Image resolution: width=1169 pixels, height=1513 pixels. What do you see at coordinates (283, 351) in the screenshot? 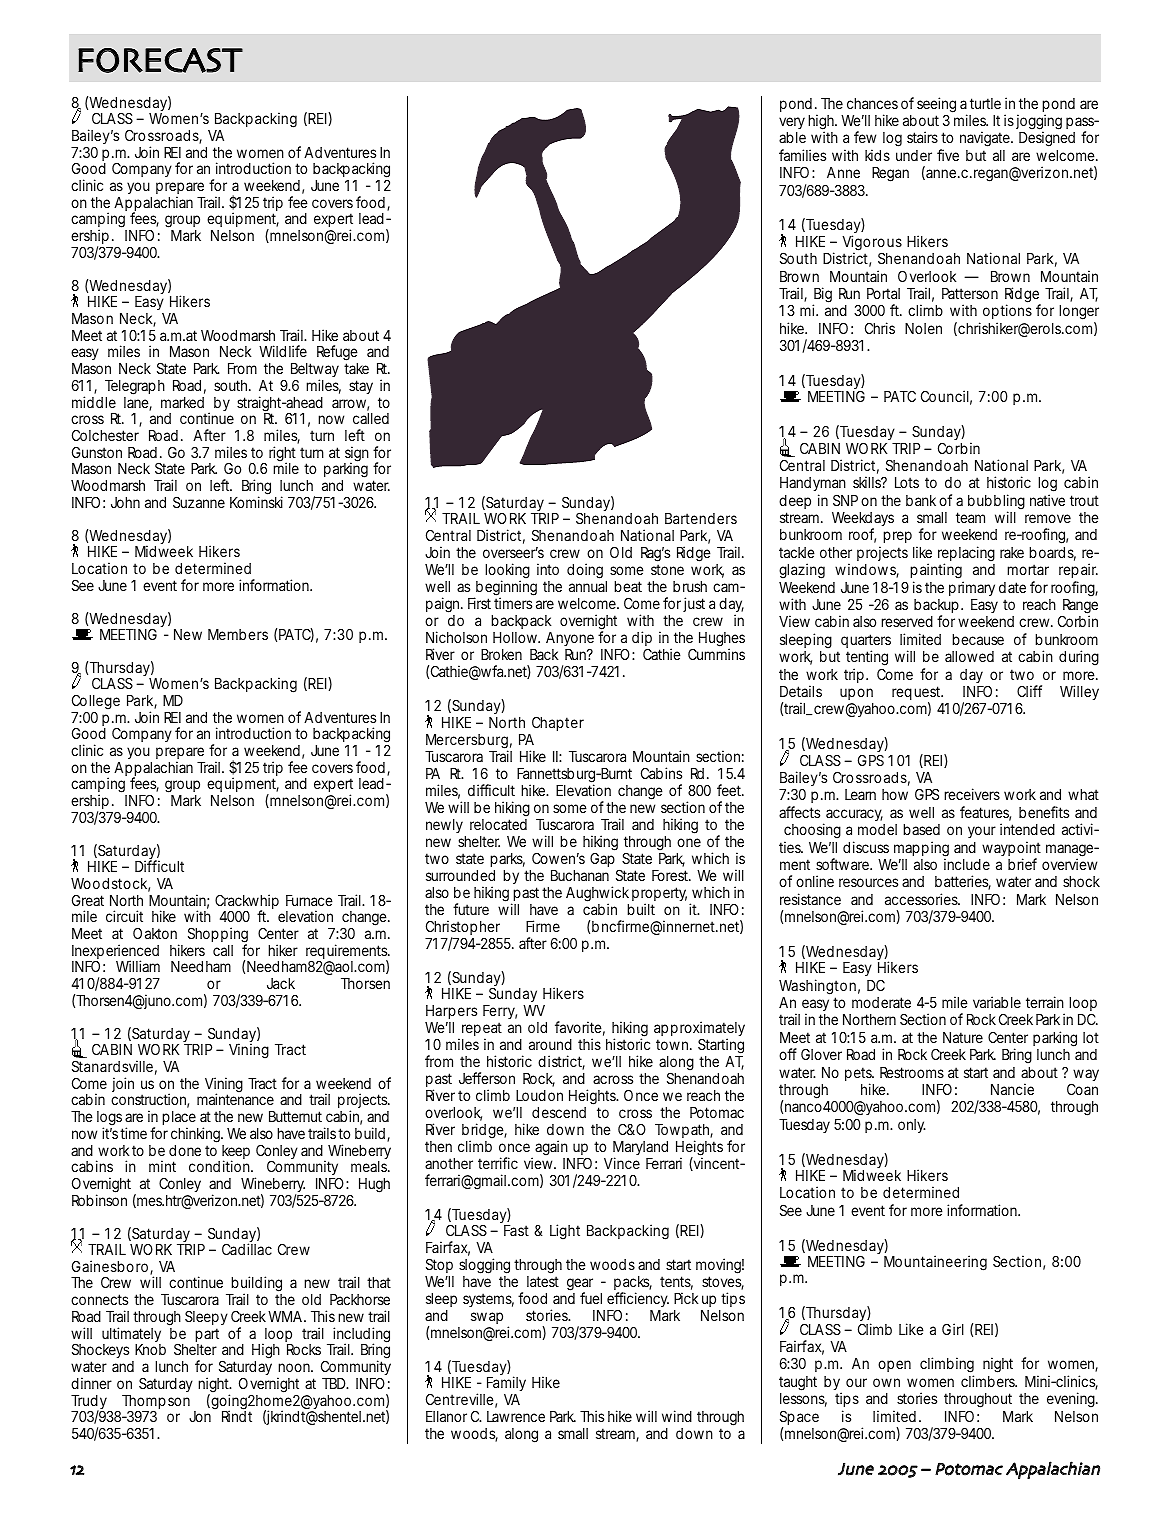
I see `Wildlife` at bounding box center [283, 351].
